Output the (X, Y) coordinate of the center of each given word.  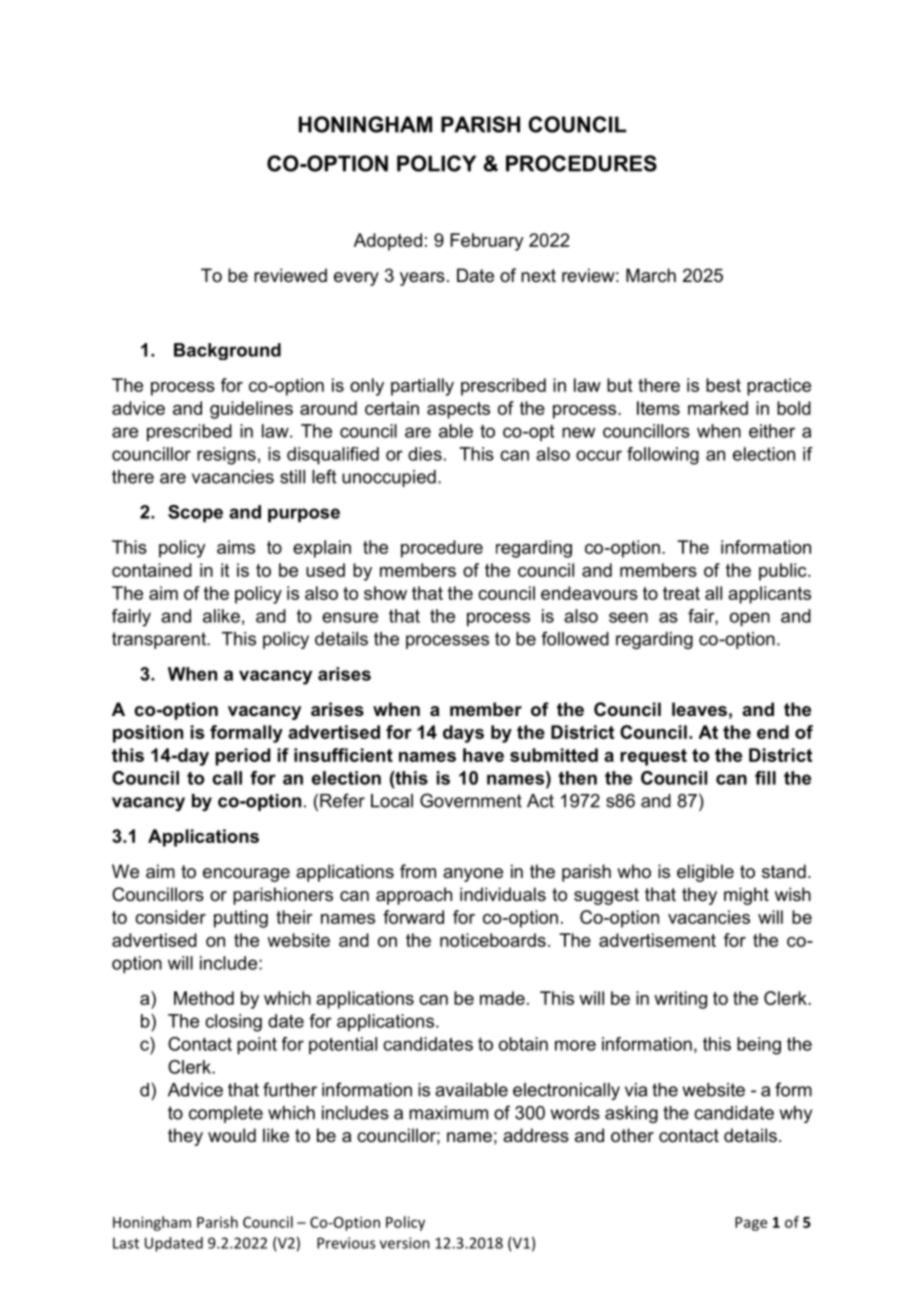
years (422, 279)
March (651, 275)
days (463, 734)
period (242, 757)
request (653, 757)
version (405, 1243)
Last (126, 1243)
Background (227, 351)
